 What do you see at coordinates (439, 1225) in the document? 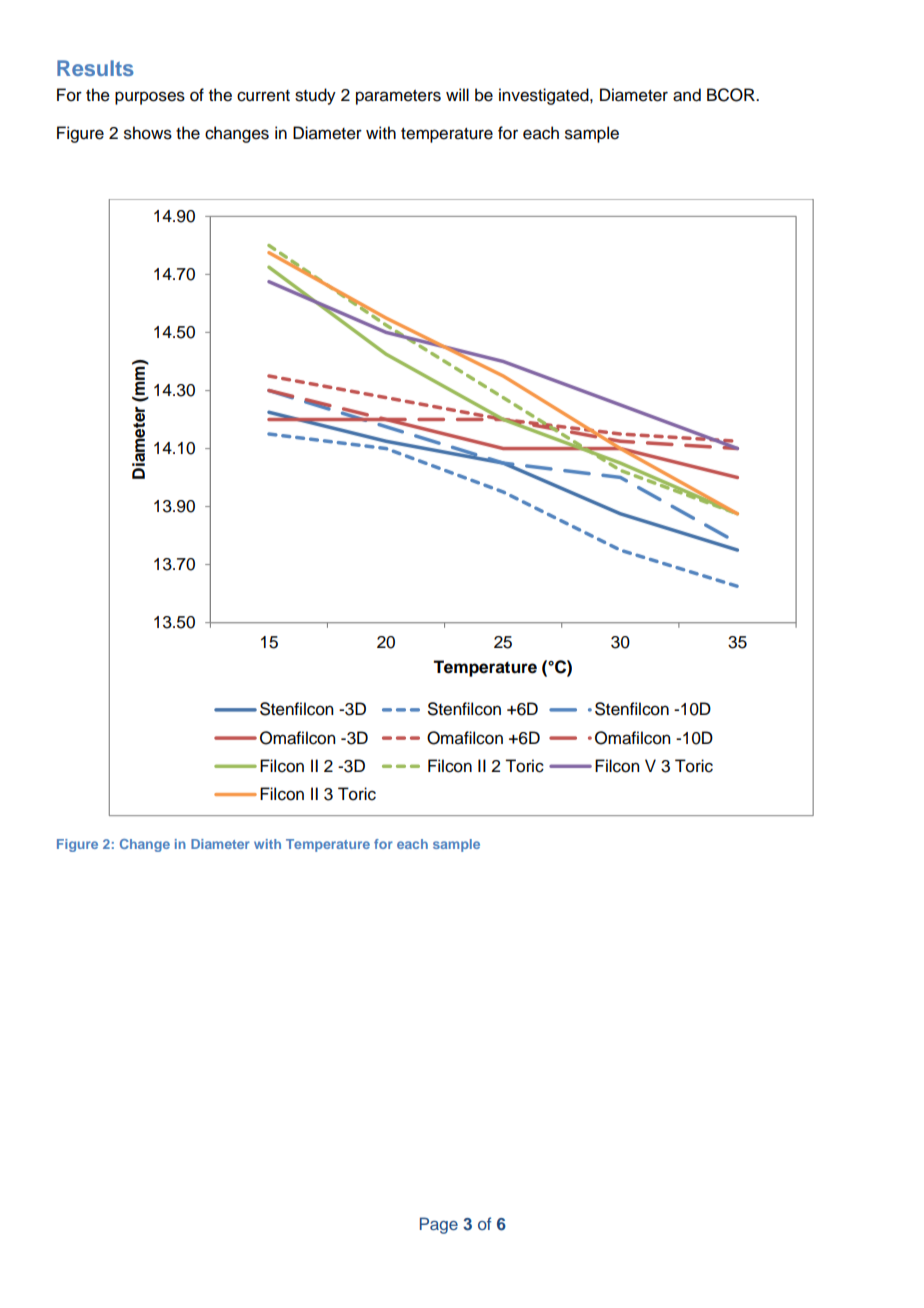
I see `Page` at bounding box center [439, 1225].
